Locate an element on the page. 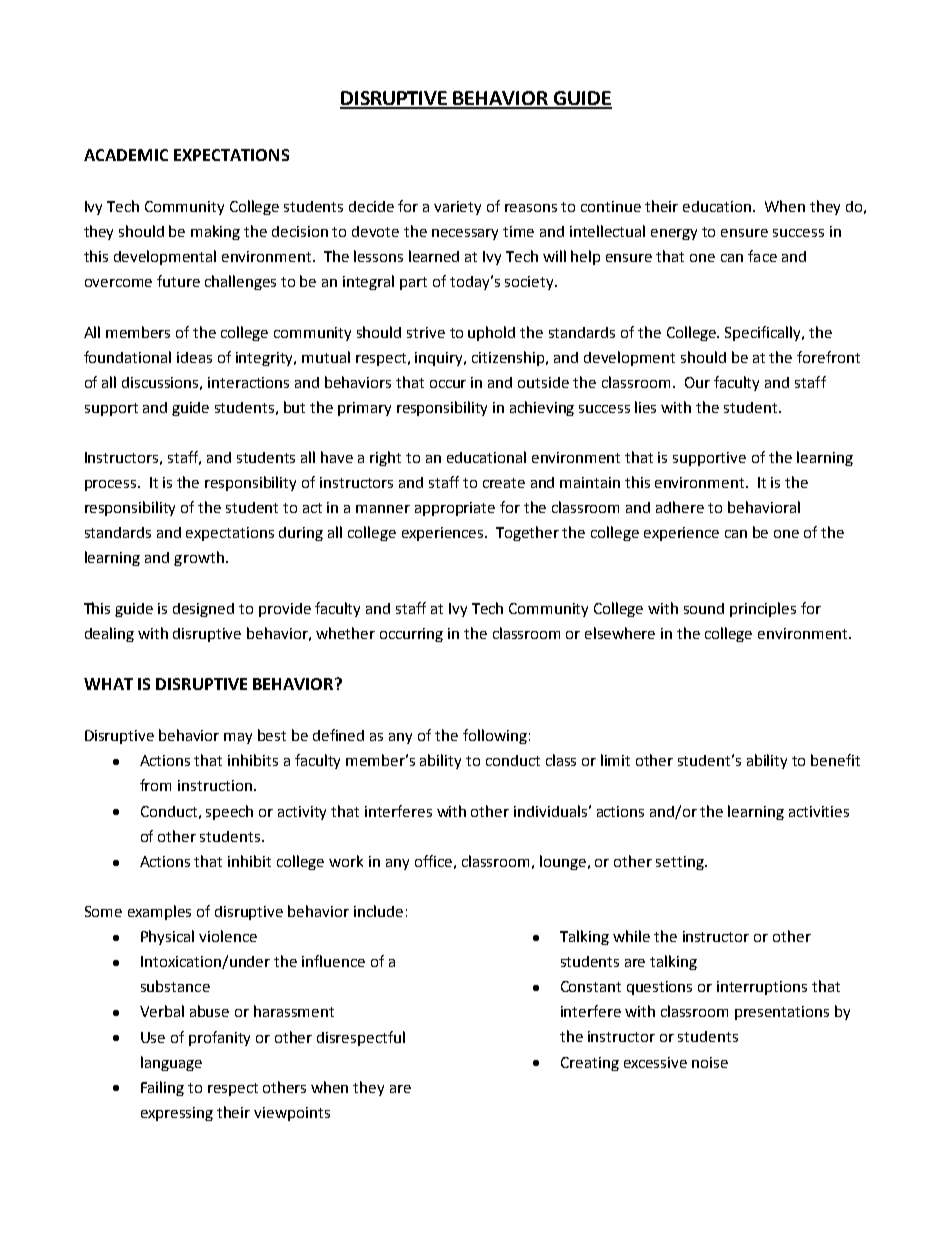 The height and width of the image is (1233, 952). Creating is located at coordinates (590, 1064).
